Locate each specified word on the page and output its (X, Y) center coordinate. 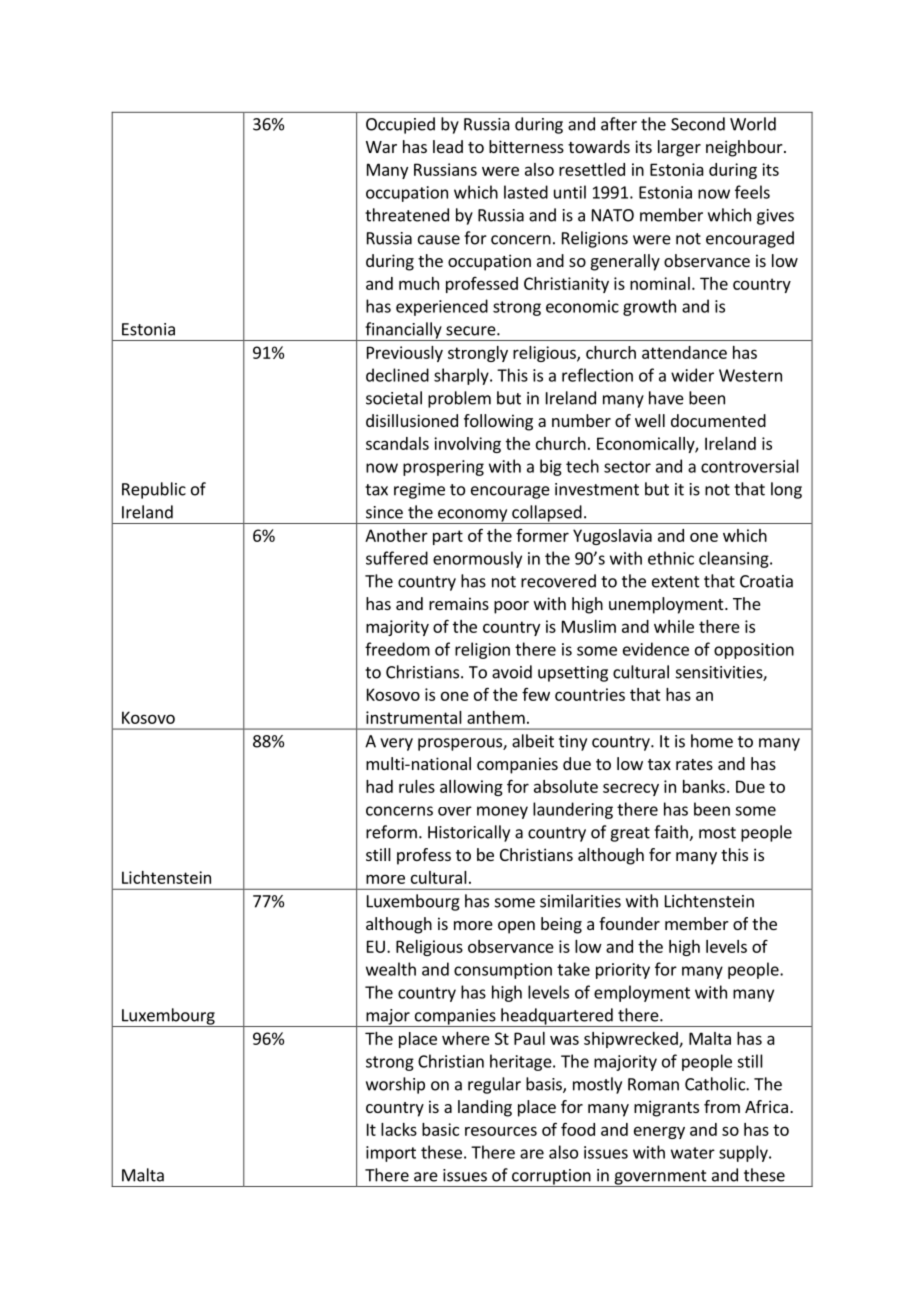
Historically (469, 833)
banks (704, 786)
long (786, 490)
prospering (443, 468)
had (379, 786)
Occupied (400, 125)
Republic (154, 490)
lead (448, 146)
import (391, 1154)
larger (679, 148)
